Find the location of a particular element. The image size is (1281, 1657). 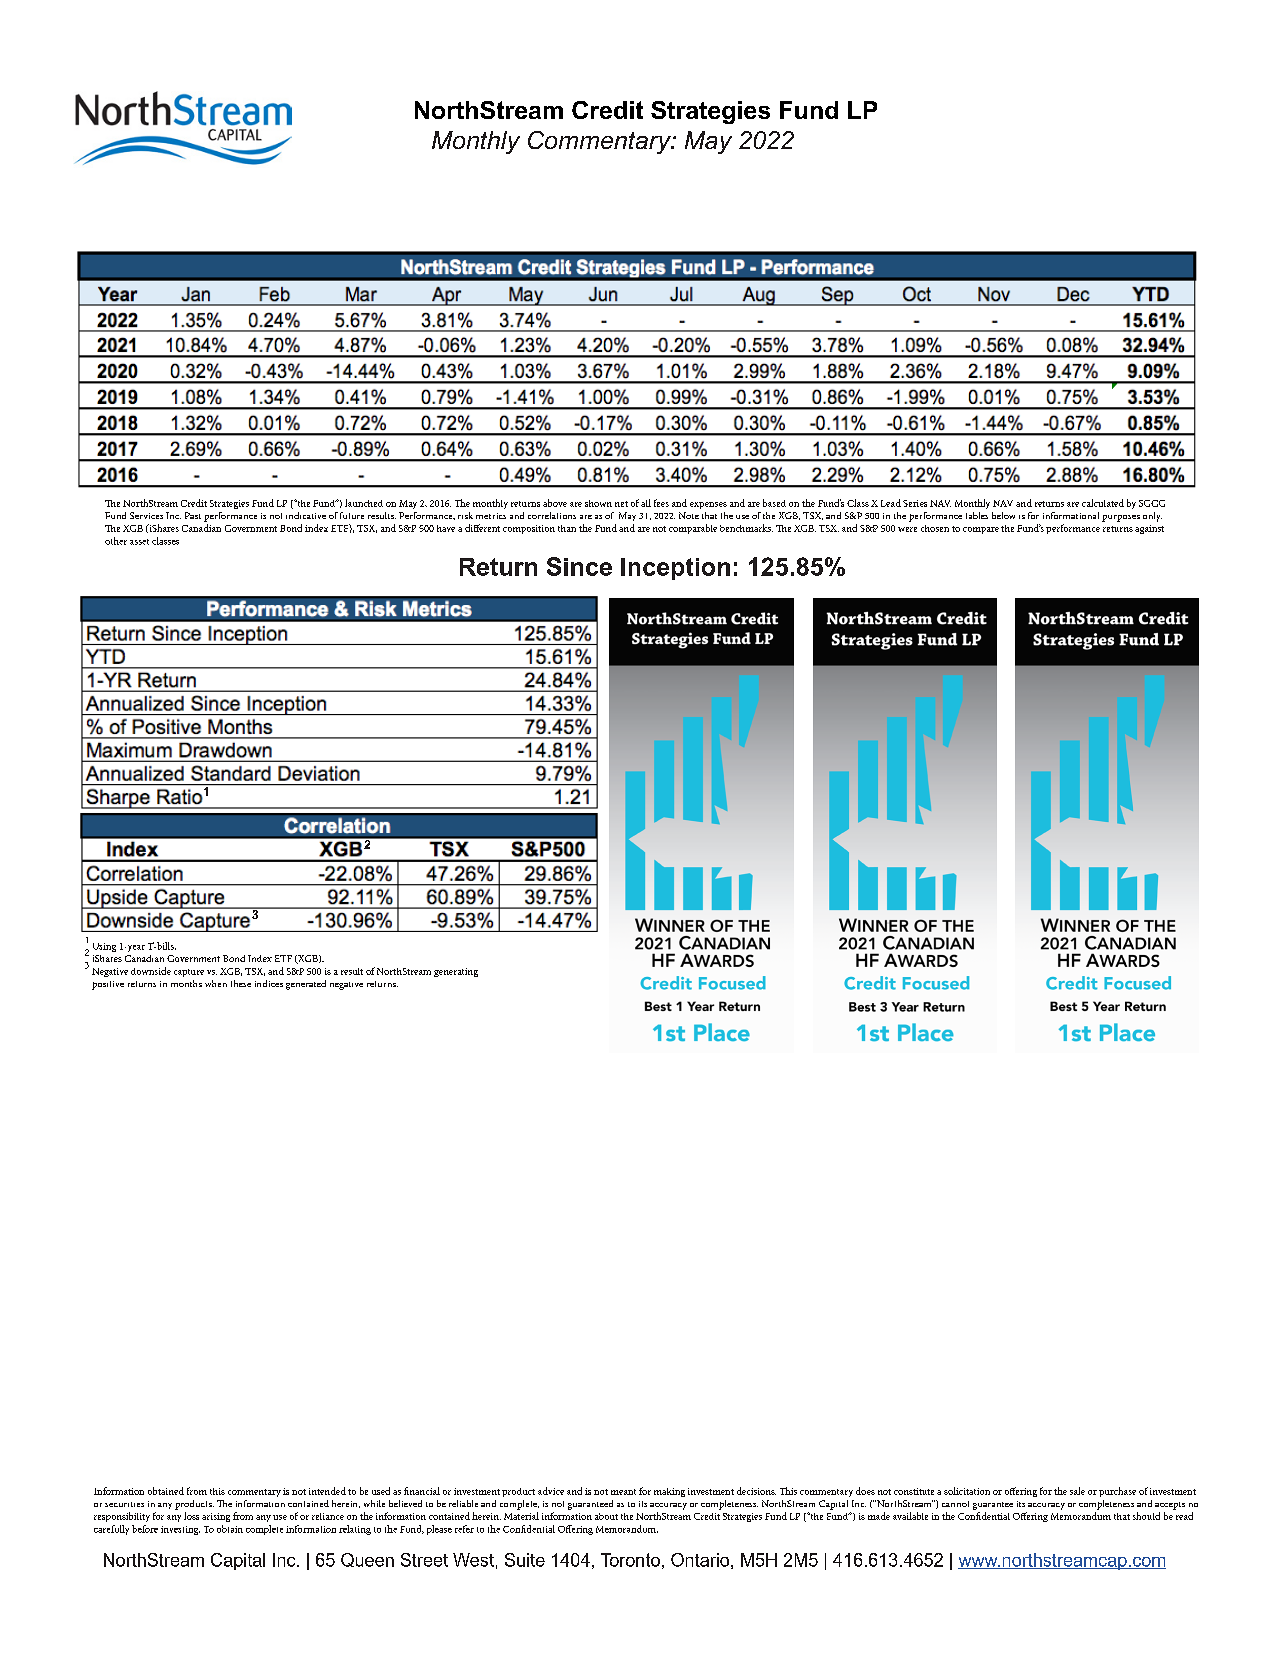

net is located at coordinates (621, 504).
